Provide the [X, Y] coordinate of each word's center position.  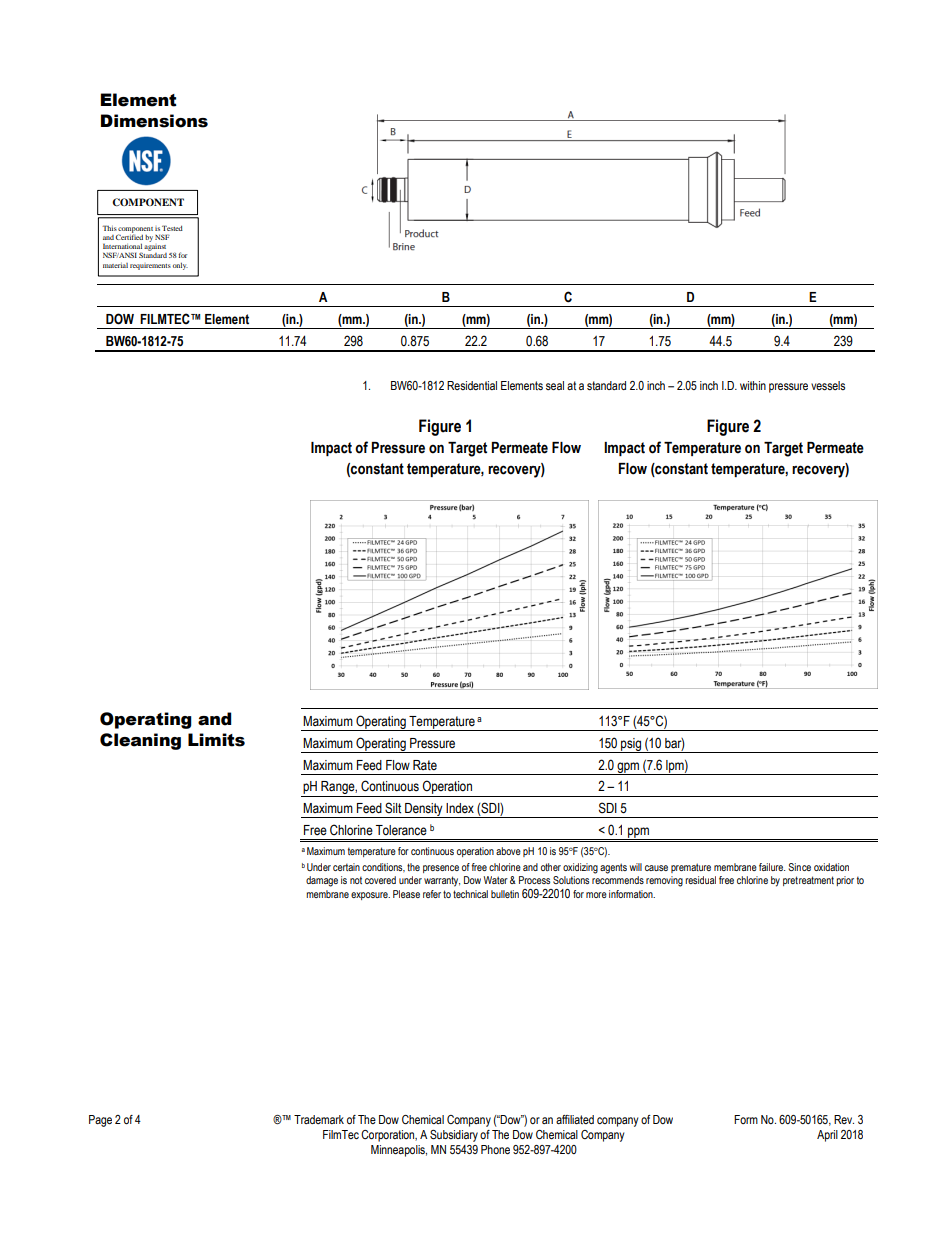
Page [100, 1121]
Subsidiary [454, 1136]
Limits [216, 740]
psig [631, 745]
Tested [172, 228]
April [827, 1136]
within [753, 385]
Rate [425, 765]
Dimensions [154, 121]
